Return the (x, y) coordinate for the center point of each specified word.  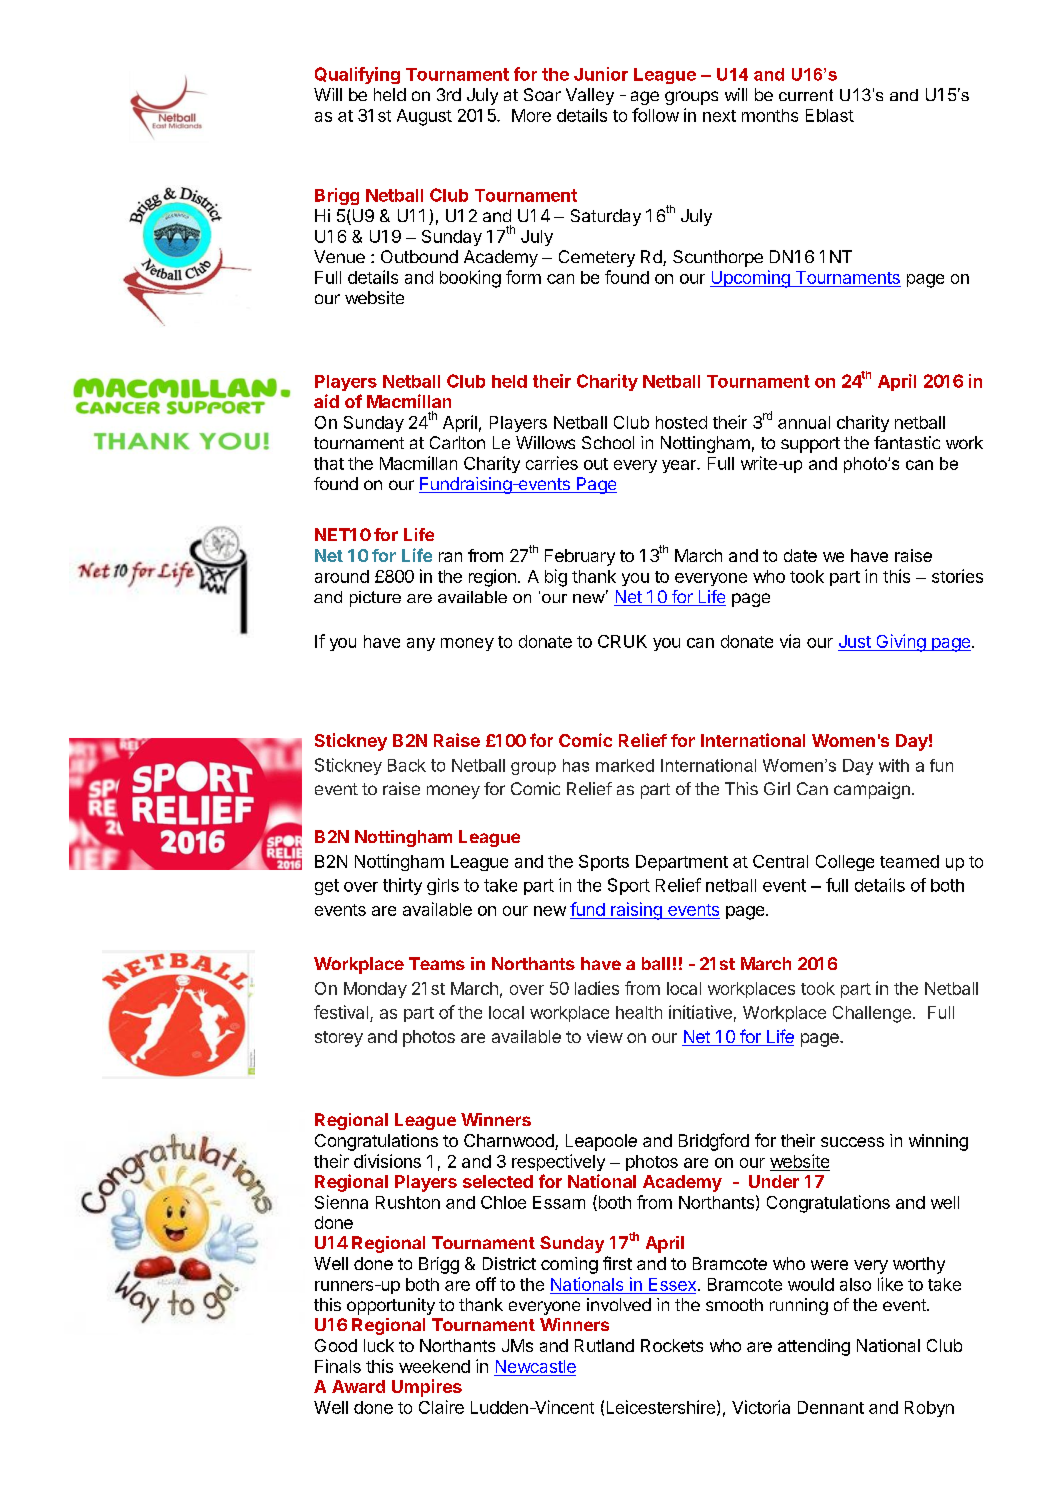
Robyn (929, 1409)
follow (655, 115)
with (894, 765)
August (424, 117)
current (806, 95)
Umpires (427, 1388)
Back (407, 765)
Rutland (604, 1345)
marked (625, 765)
